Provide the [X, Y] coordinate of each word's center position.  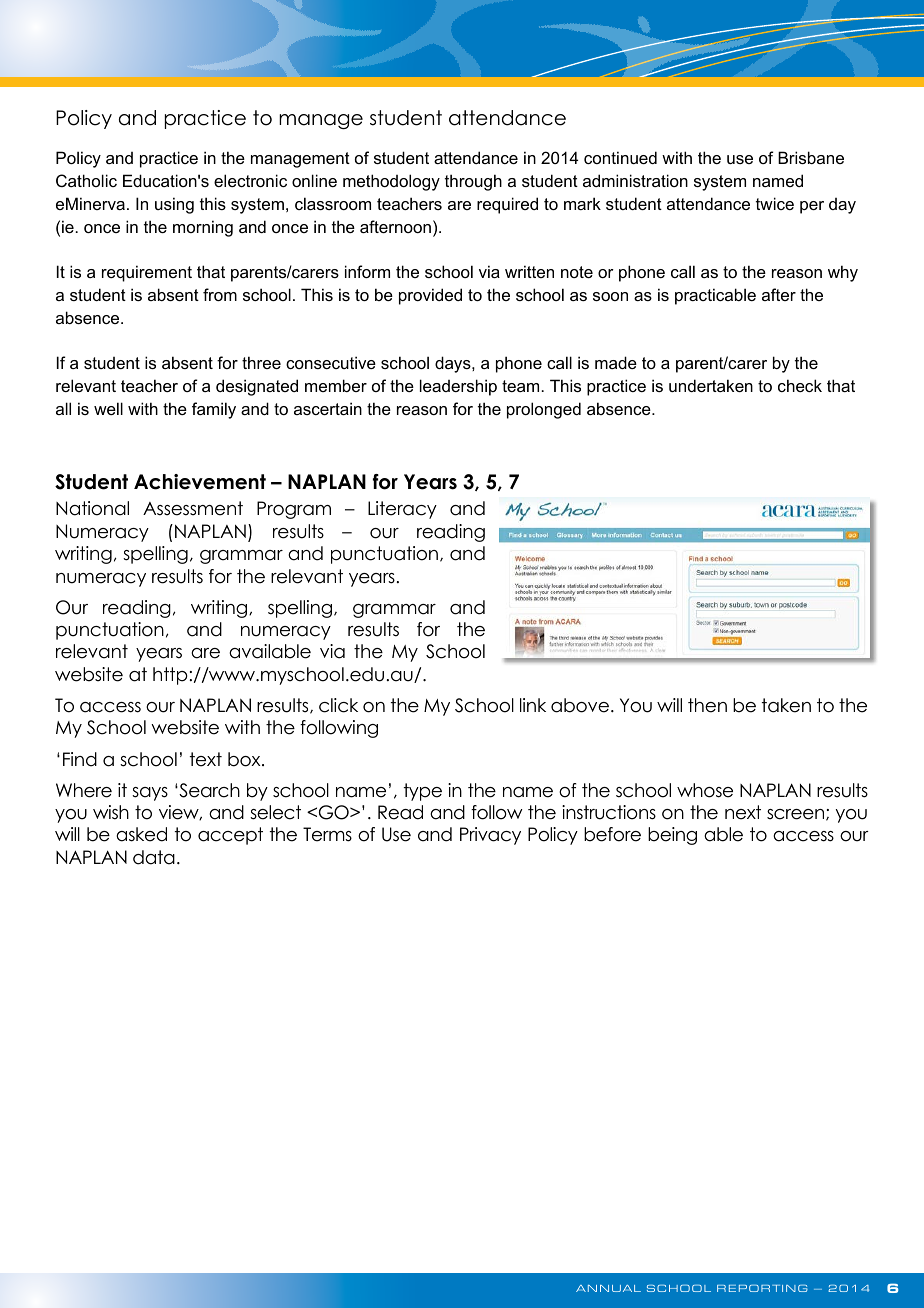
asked [141, 834]
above [580, 705]
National [92, 508]
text [206, 759]
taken [786, 705]
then [707, 705]
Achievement [200, 482]
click [338, 705]
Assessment [193, 508]
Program [294, 510]
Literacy [402, 510]
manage [321, 121]
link [533, 705]
